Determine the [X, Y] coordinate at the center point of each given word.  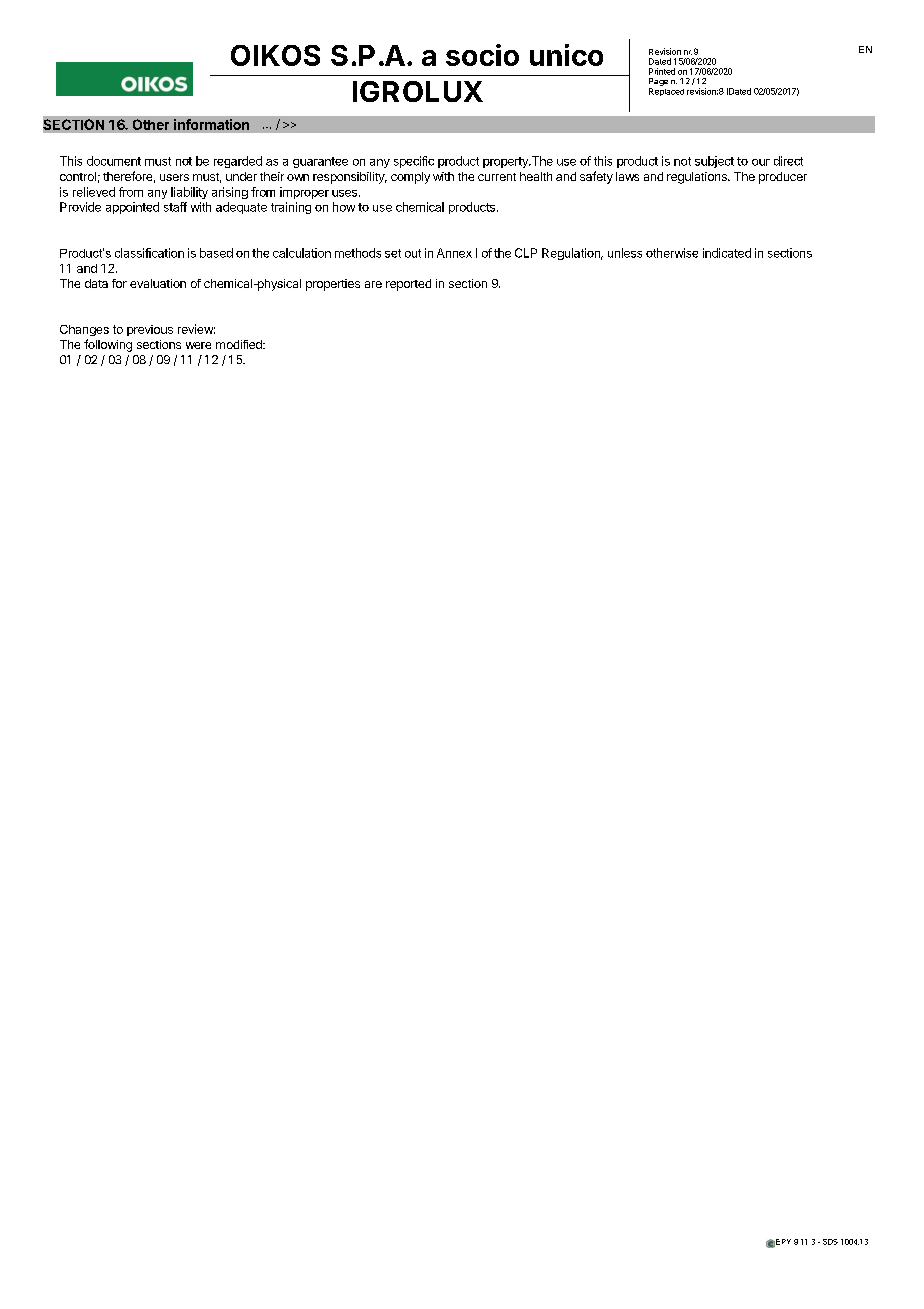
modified [240, 344]
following [108, 345]
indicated [727, 253]
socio [482, 55]
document [114, 161]
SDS [830, 1242]
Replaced [666, 92]
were [198, 345]
